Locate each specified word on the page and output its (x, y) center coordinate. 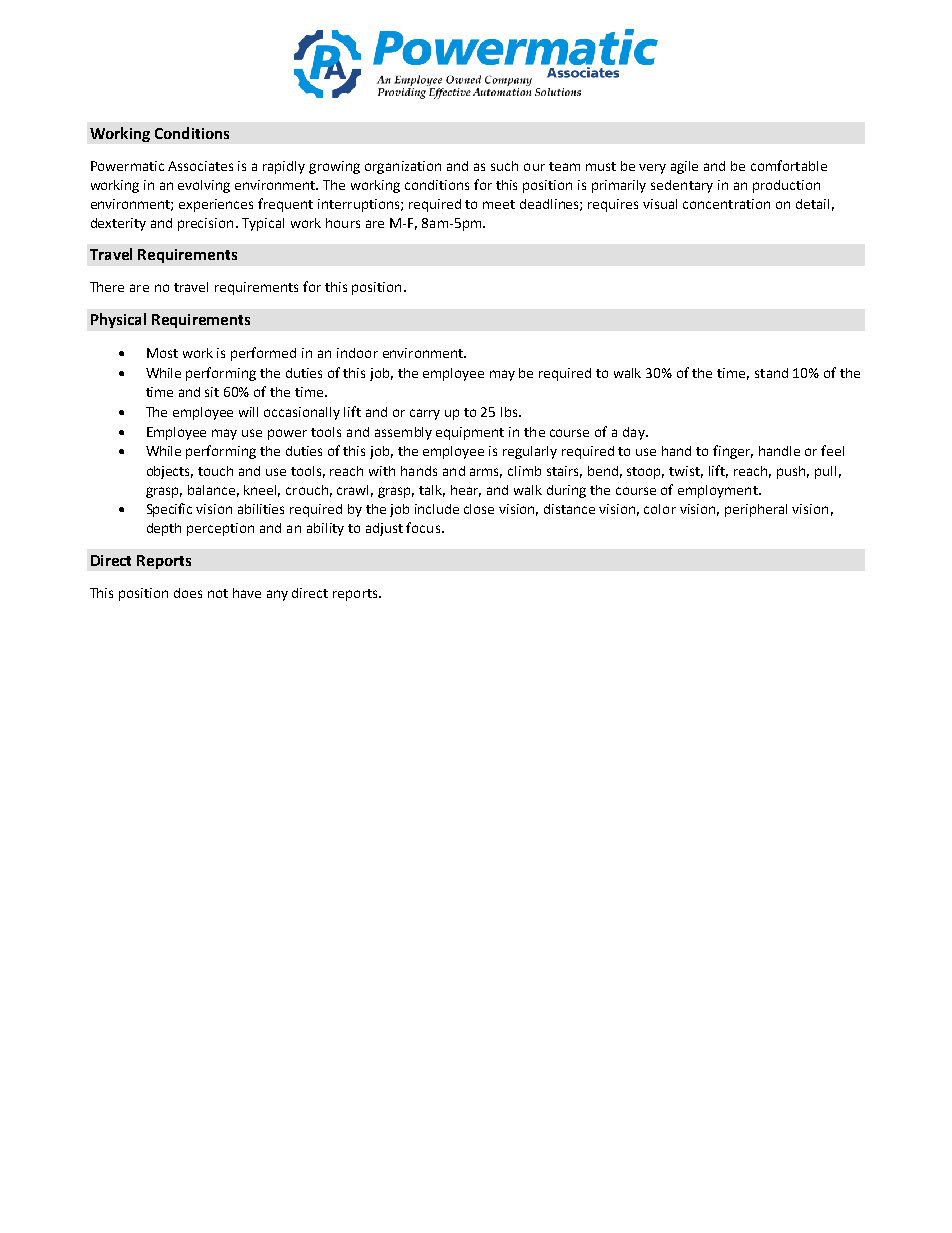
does (188, 593)
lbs (510, 412)
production (786, 186)
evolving (204, 186)
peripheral (756, 510)
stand (771, 373)
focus (424, 527)
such (504, 166)
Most (162, 353)
